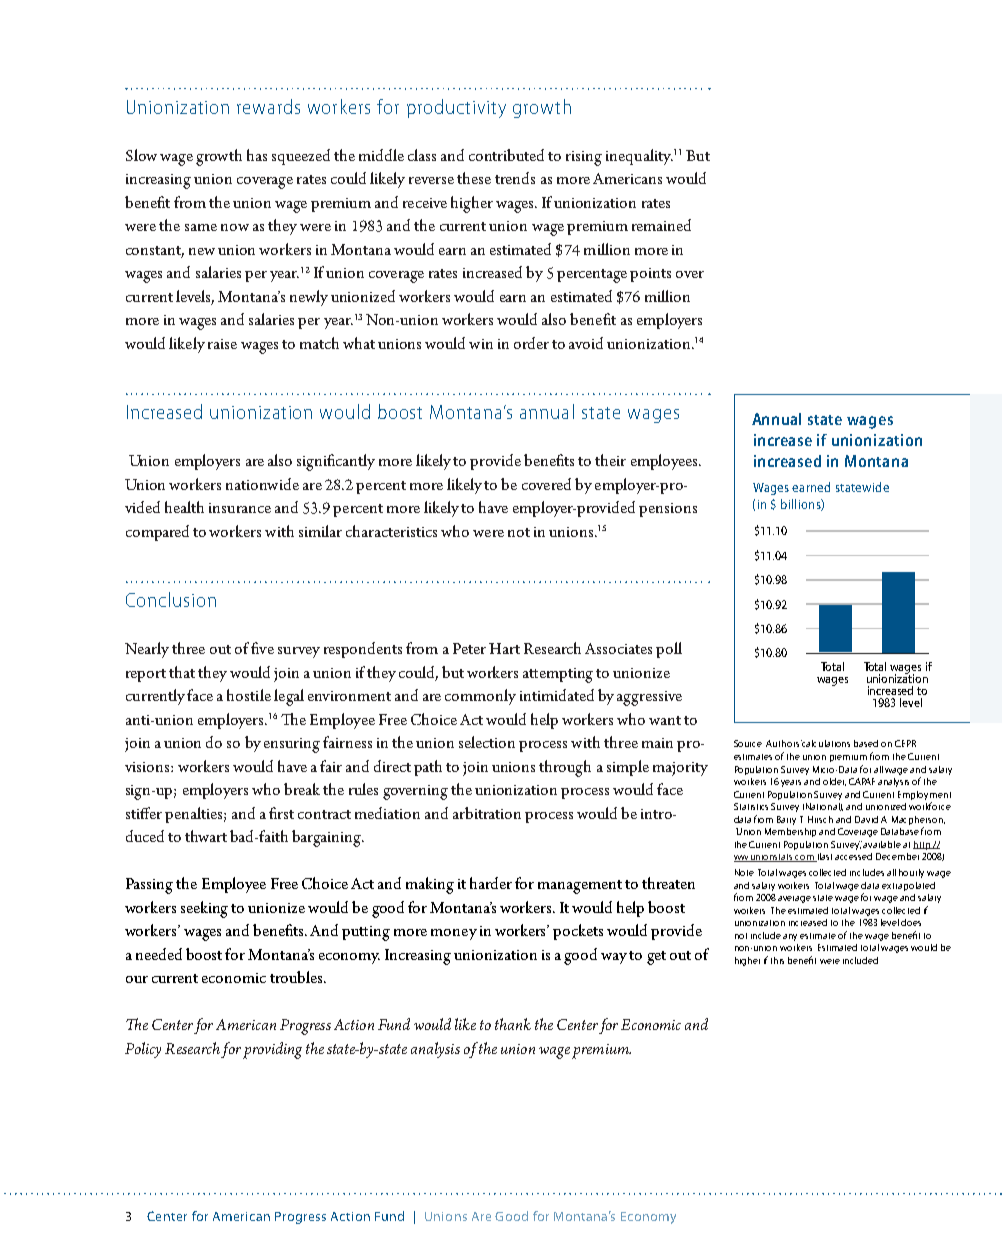  Describe the element at coordinates (272, 1050) in the screenshot. I see `providing` at that location.
